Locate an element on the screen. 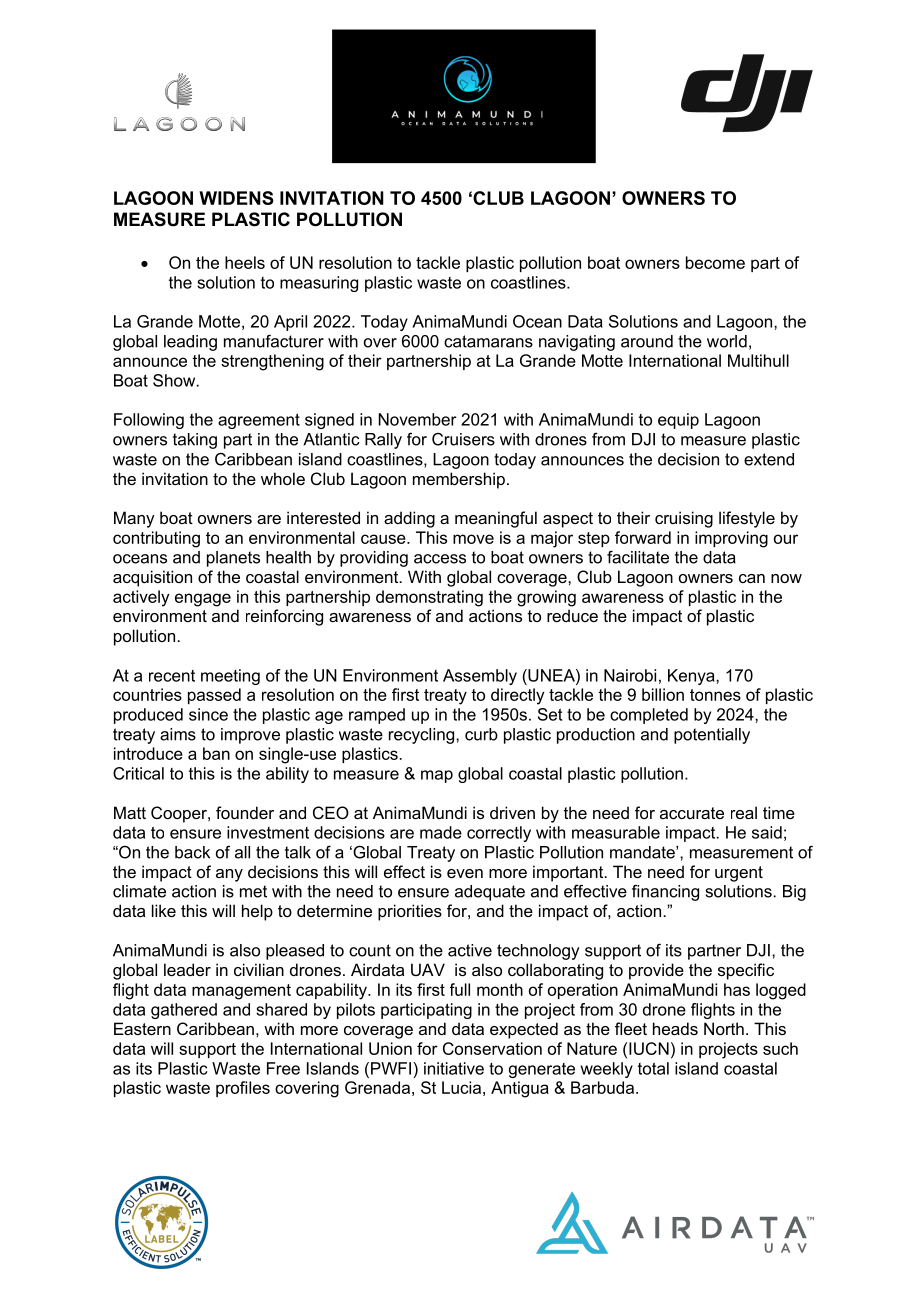 The height and width of the screenshot is (1308, 924). profiles is located at coordinates (243, 1089).
